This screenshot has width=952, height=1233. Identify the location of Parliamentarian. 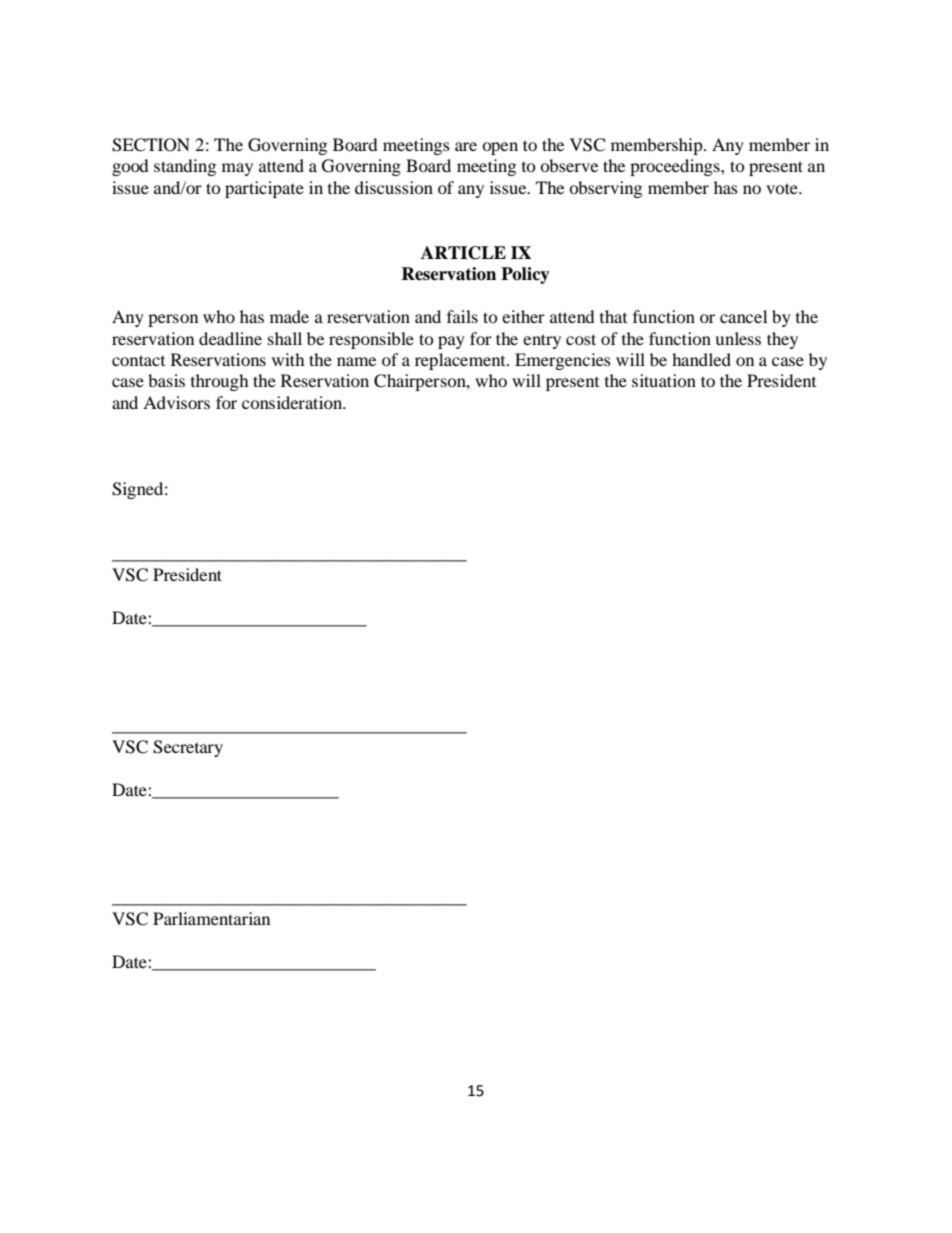
(211, 918).
